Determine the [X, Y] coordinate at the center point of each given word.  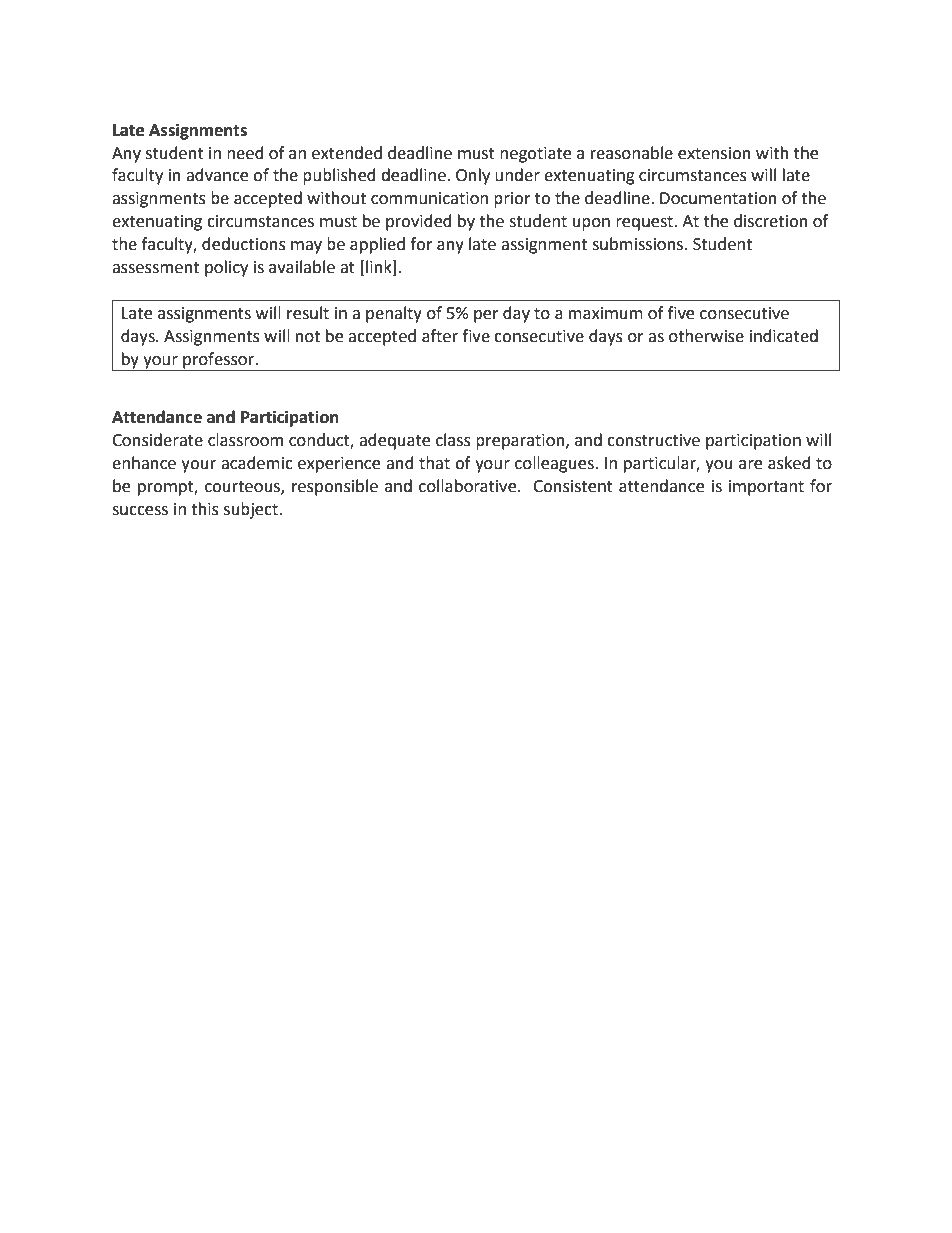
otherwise [706, 336]
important [766, 488]
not [308, 337]
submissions [639, 244]
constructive [653, 440]
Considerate [157, 440]
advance [217, 175]
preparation [521, 442]
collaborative [469, 486]
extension [714, 153]
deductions [244, 244]
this [205, 509]
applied [377, 245]
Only [473, 176]
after [440, 336]
